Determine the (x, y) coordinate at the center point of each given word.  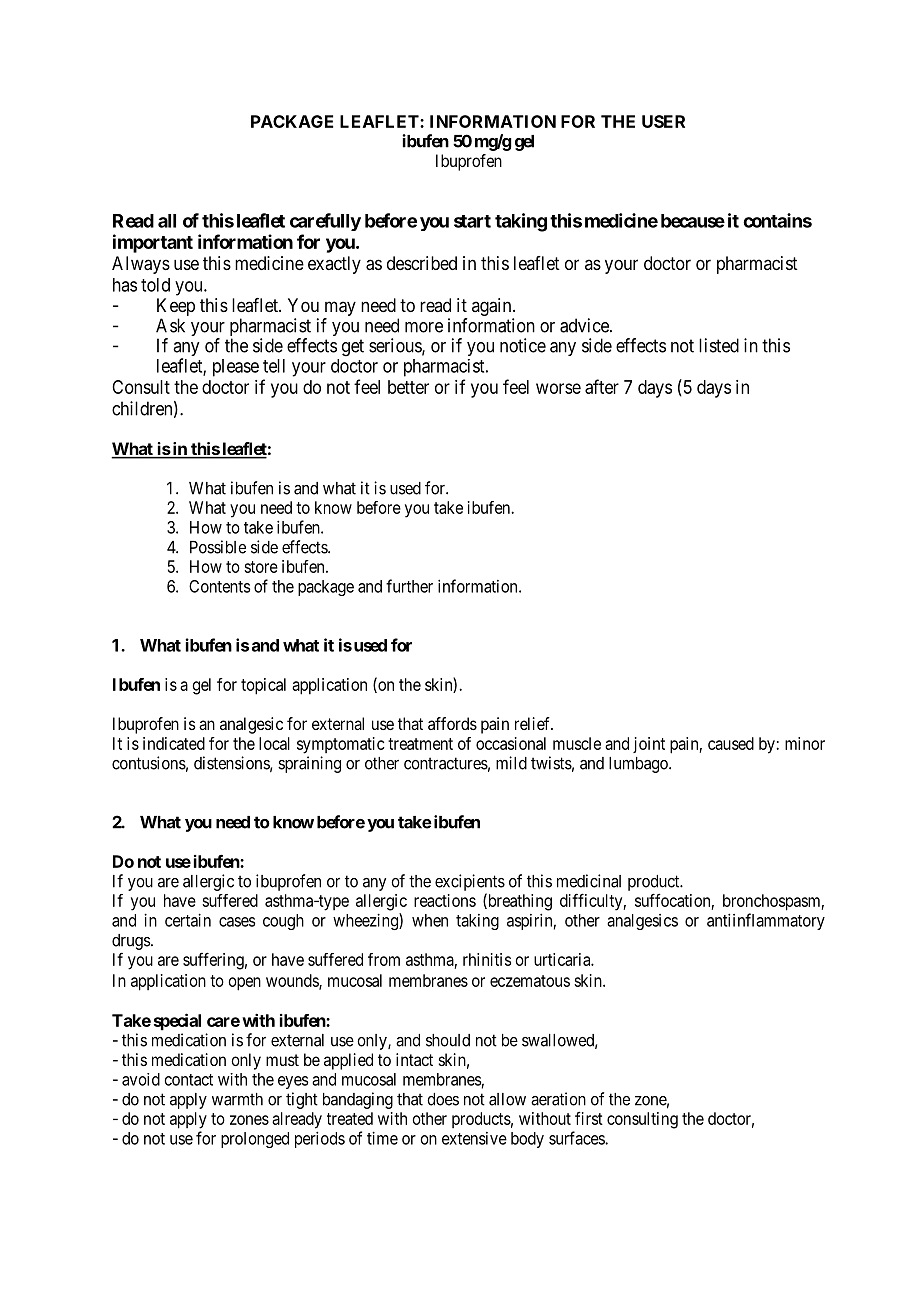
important (153, 243)
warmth (237, 1099)
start (472, 221)
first (589, 1118)
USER (663, 121)
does (443, 1099)
